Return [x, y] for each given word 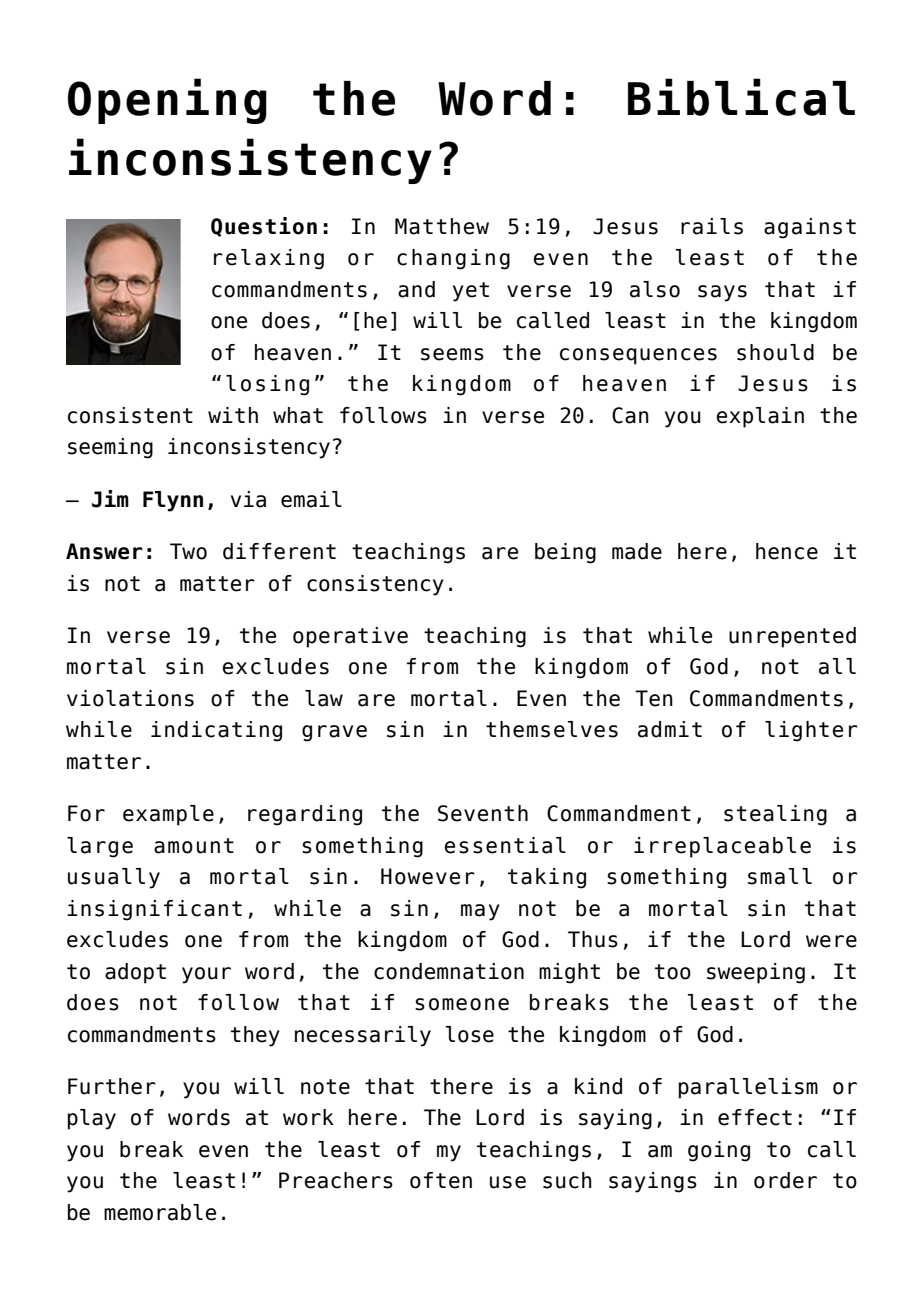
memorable [160, 1212]
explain [760, 417]
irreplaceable [722, 847]
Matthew [442, 226]
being [565, 553]
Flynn [173, 501]
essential [505, 845]
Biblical [741, 97]
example [168, 815]
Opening [167, 101]
